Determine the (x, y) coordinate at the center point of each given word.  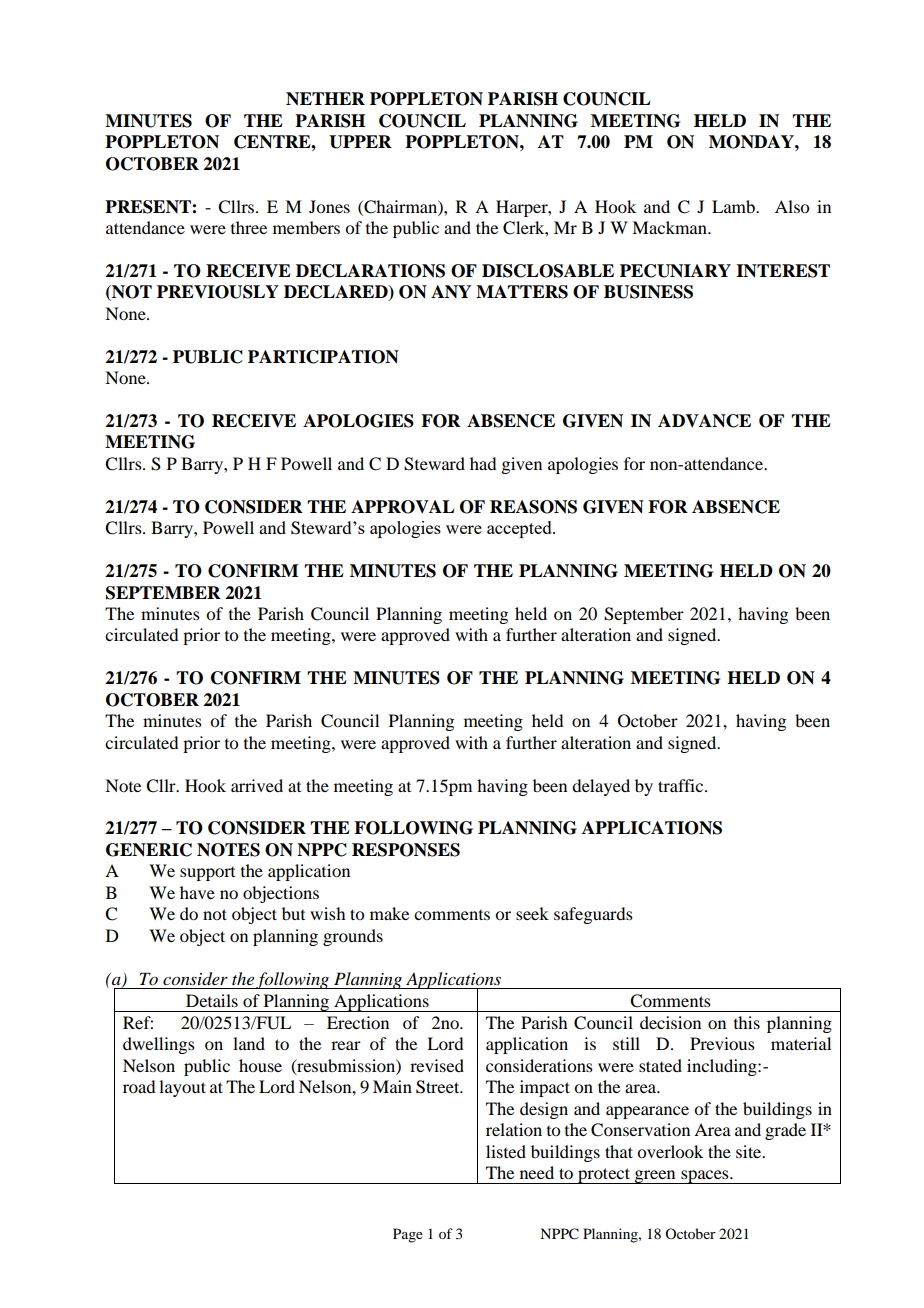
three (249, 227)
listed (506, 1151)
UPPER (360, 142)
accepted (520, 529)
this (747, 1022)
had (483, 463)
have (197, 892)
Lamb (734, 206)
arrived (257, 785)
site (750, 1151)
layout (182, 1088)
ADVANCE (704, 421)
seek (532, 913)
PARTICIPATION (323, 357)
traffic (682, 785)
